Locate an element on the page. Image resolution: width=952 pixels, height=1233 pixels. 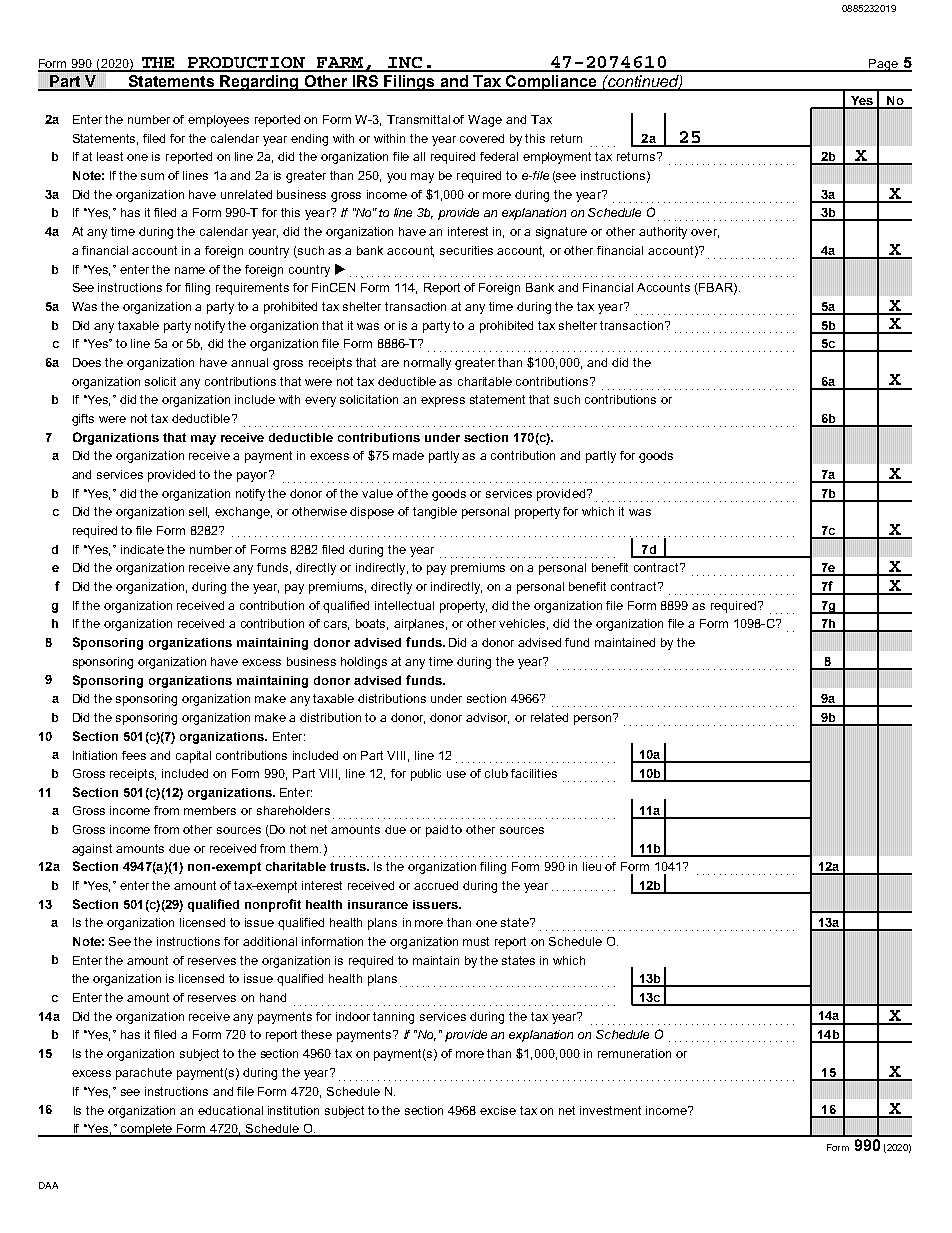
excise is located at coordinates (498, 1110).
